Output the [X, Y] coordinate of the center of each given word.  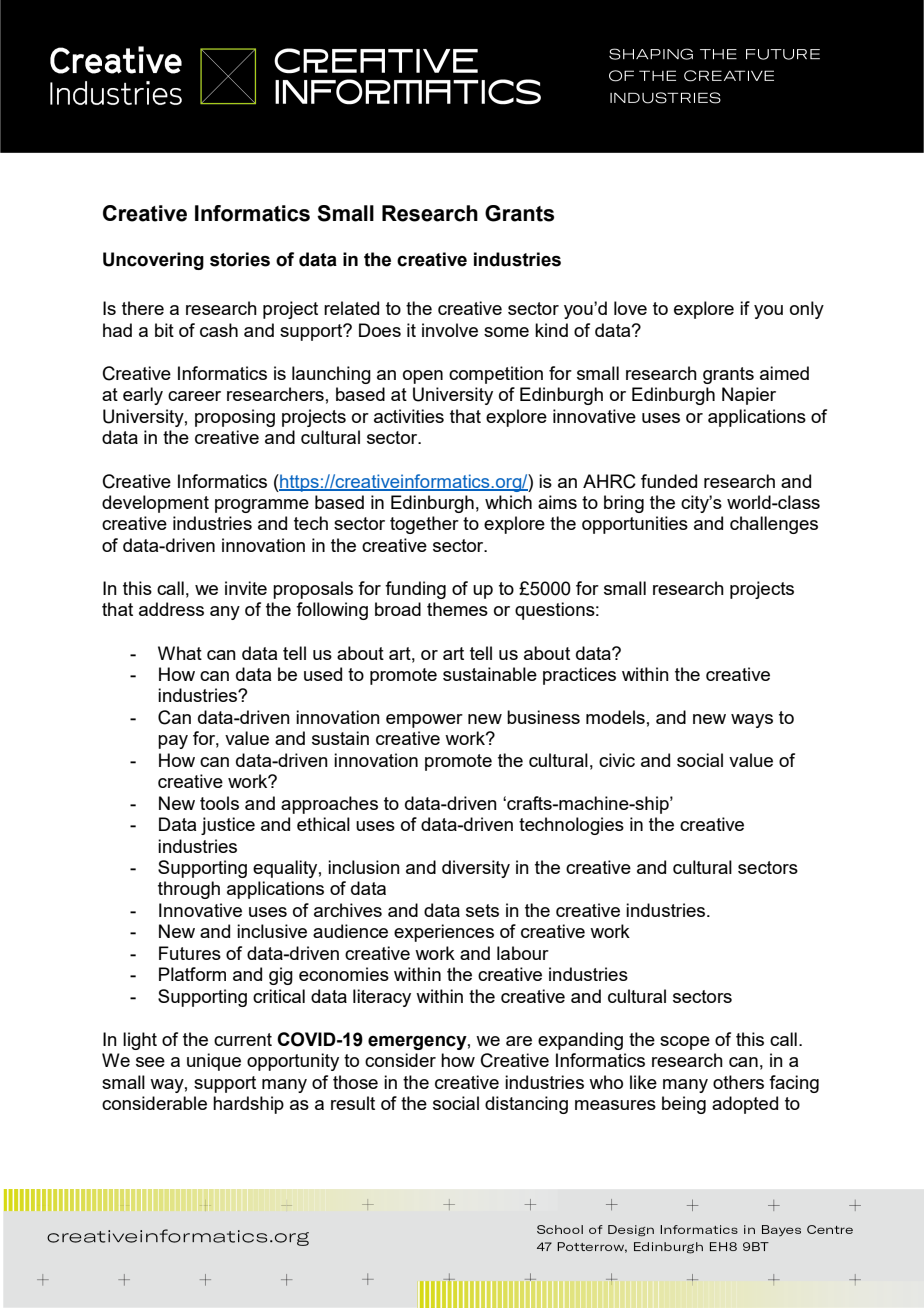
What [180, 653]
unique [214, 1062]
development [155, 504]
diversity [476, 869]
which [508, 502]
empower [424, 721]
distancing [526, 1105]
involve [450, 330]
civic [617, 760]
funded [669, 481]
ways [752, 721]
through [189, 890]
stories [240, 259]
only [807, 310]
